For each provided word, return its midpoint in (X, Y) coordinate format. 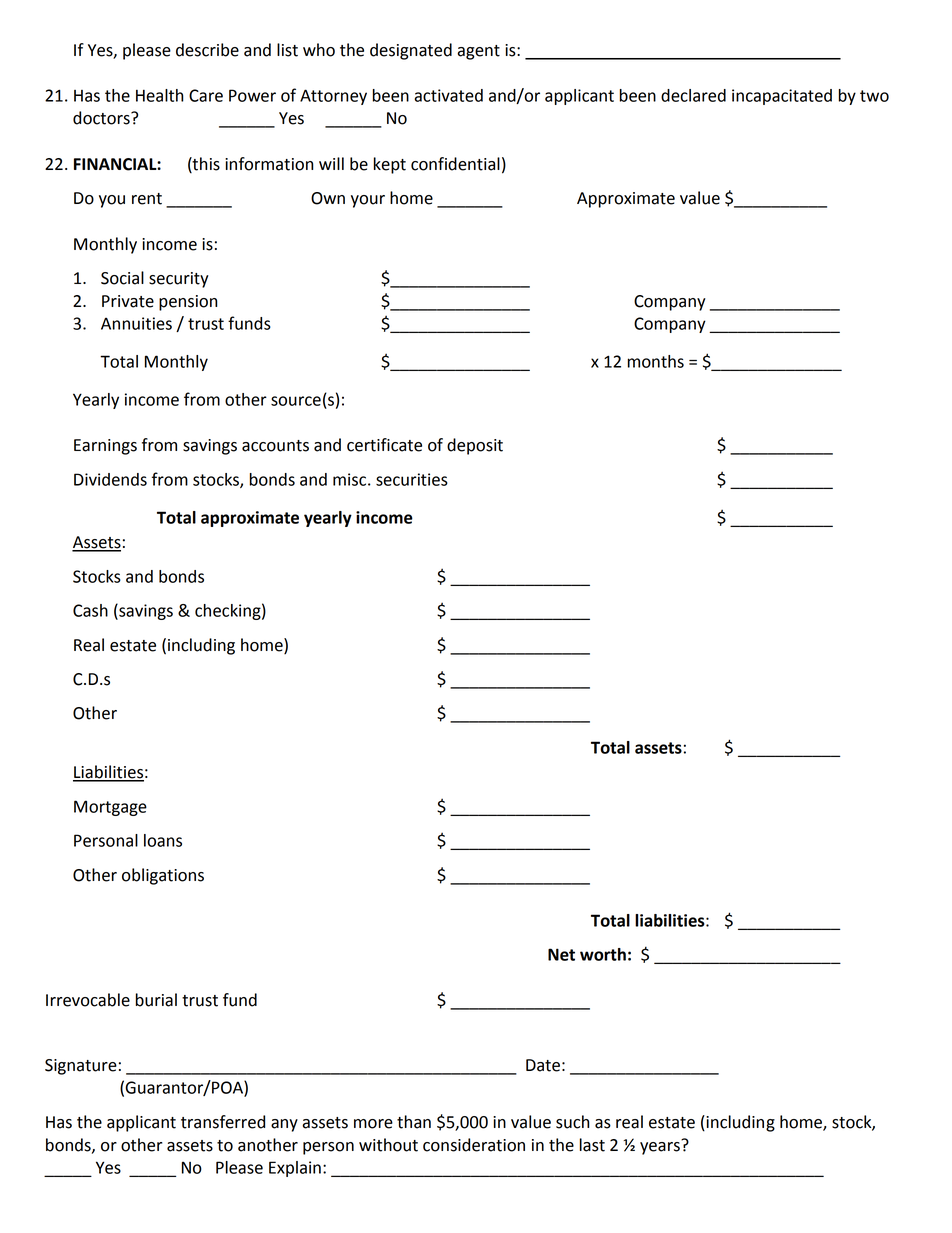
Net (561, 954)
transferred (223, 1122)
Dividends (110, 479)
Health (160, 95)
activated (449, 95)
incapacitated (782, 97)
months (656, 361)
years (661, 1147)
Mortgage (110, 808)
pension (188, 303)
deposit (475, 446)
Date (543, 1065)
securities (412, 479)
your (368, 201)
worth (603, 954)
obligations (163, 876)
